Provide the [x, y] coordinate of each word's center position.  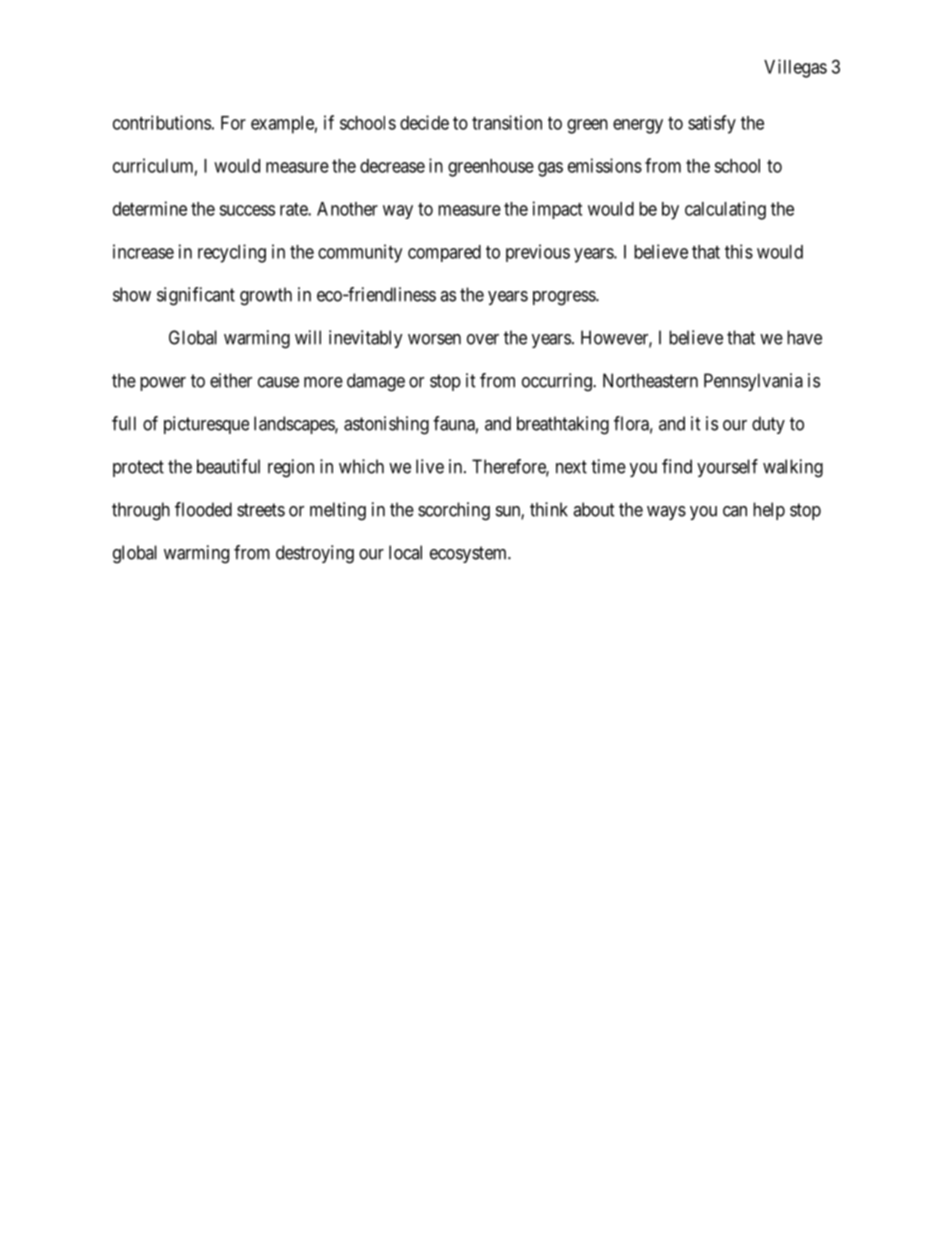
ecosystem [469, 554]
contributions [162, 122]
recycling [232, 253]
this [739, 251]
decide [424, 122]
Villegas [795, 68]
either [231, 380]
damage [376, 382]
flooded [203, 509]
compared [444, 253]
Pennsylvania [753, 382]
